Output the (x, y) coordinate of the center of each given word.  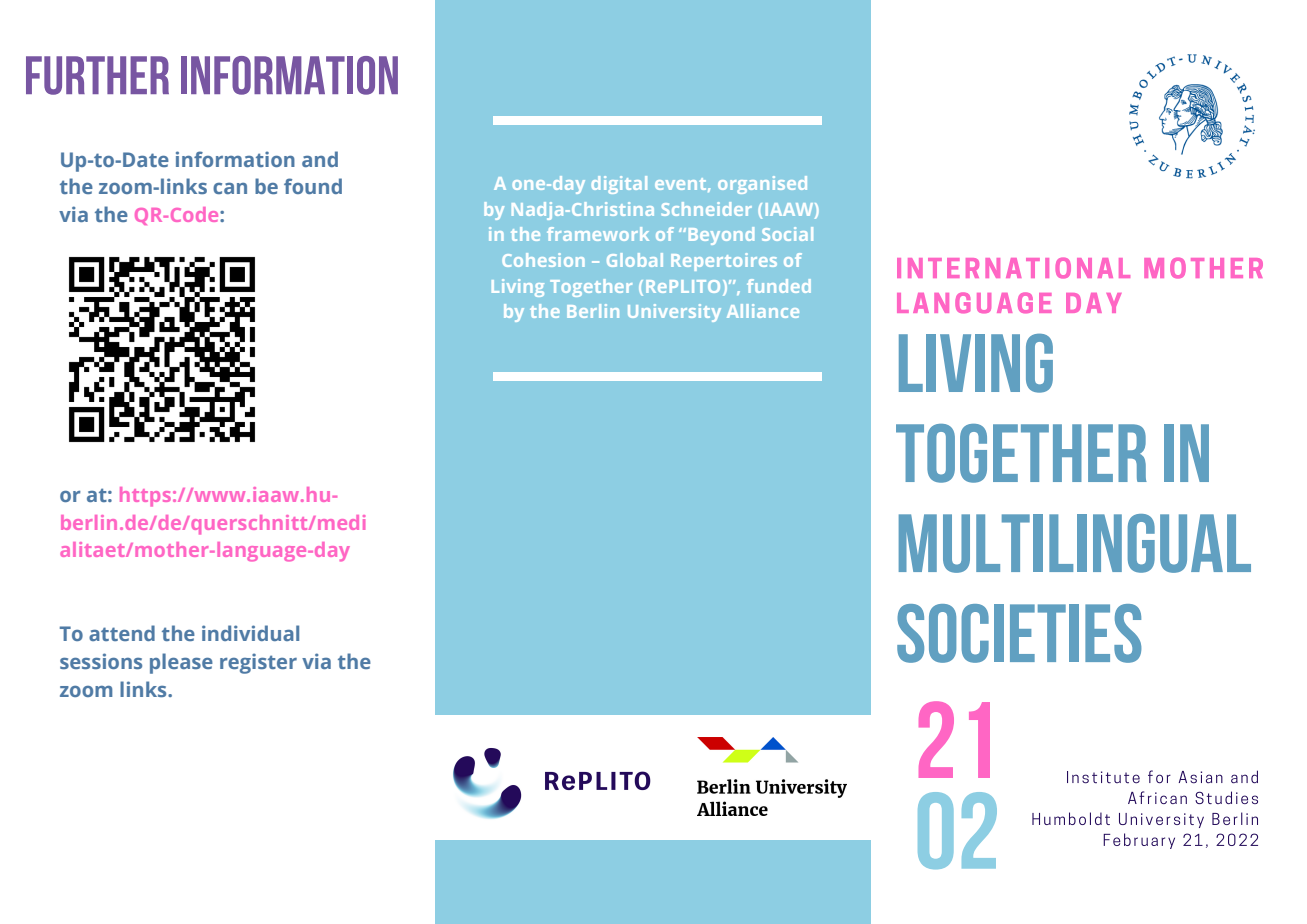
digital (619, 185)
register (258, 663)
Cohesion (543, 260)
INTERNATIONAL (1013, 268)
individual (250, 633)
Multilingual (1075, 543)
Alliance (763, 311)
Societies (1019, 633)
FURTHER (97, 75)
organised (762, 185)
